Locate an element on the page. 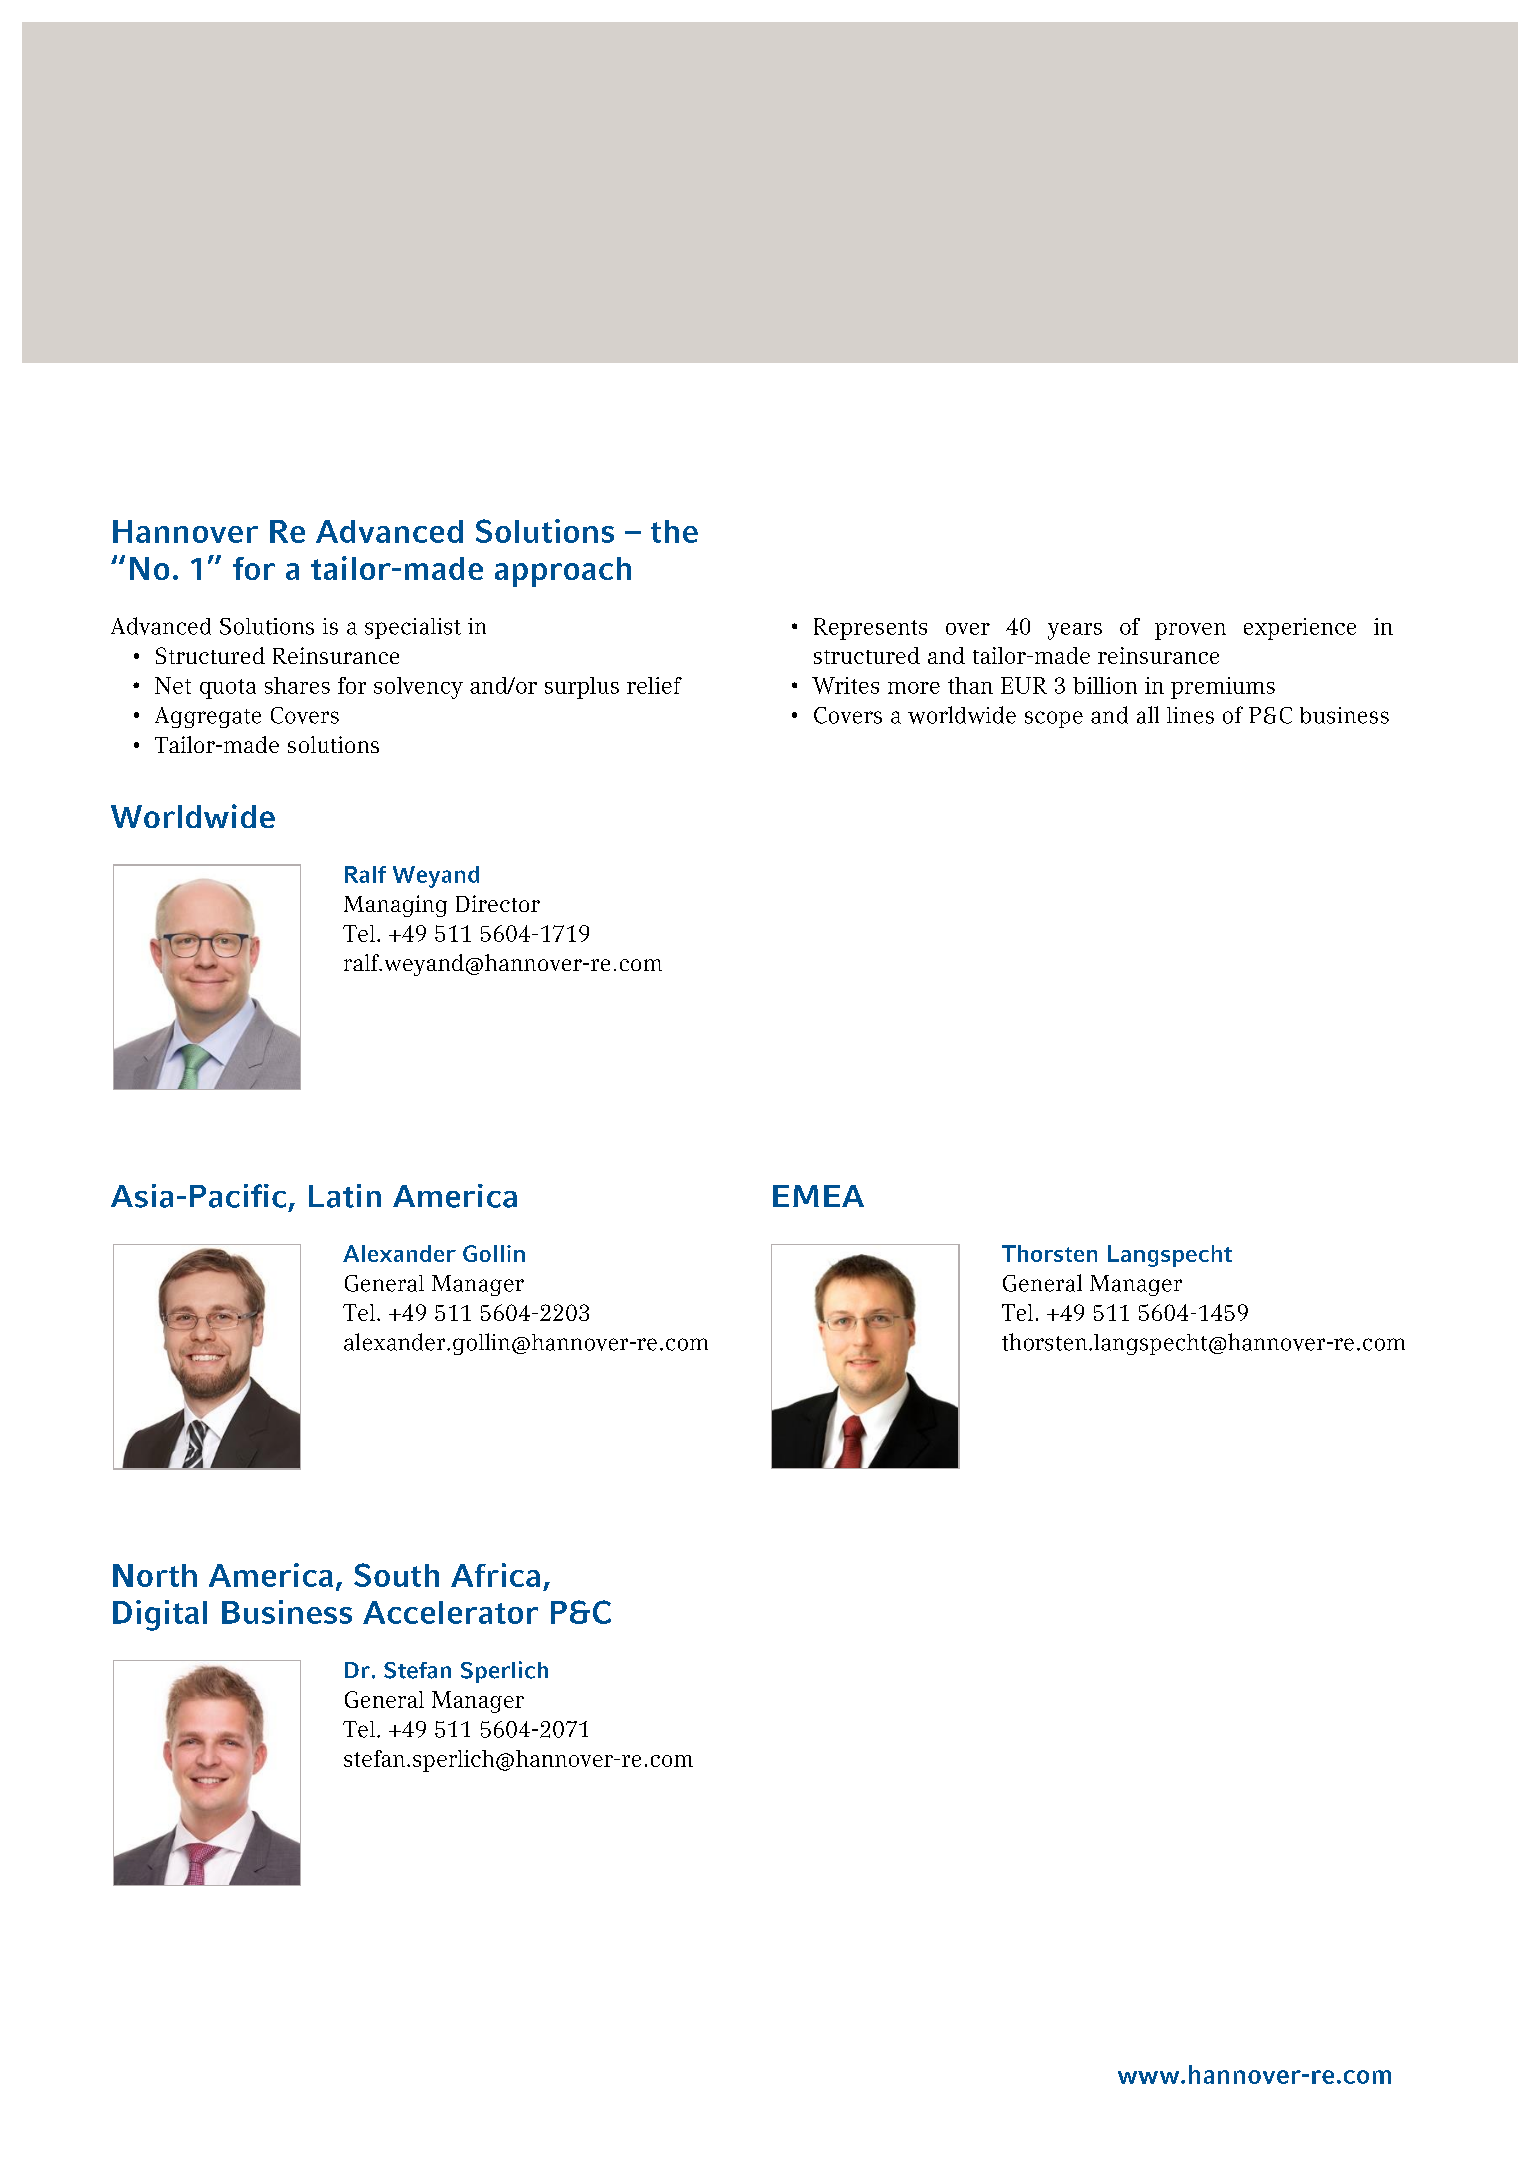 Image resolution: width=1540 pixels, height=2177 pixels. South is located at coordinates (396, 1575).
